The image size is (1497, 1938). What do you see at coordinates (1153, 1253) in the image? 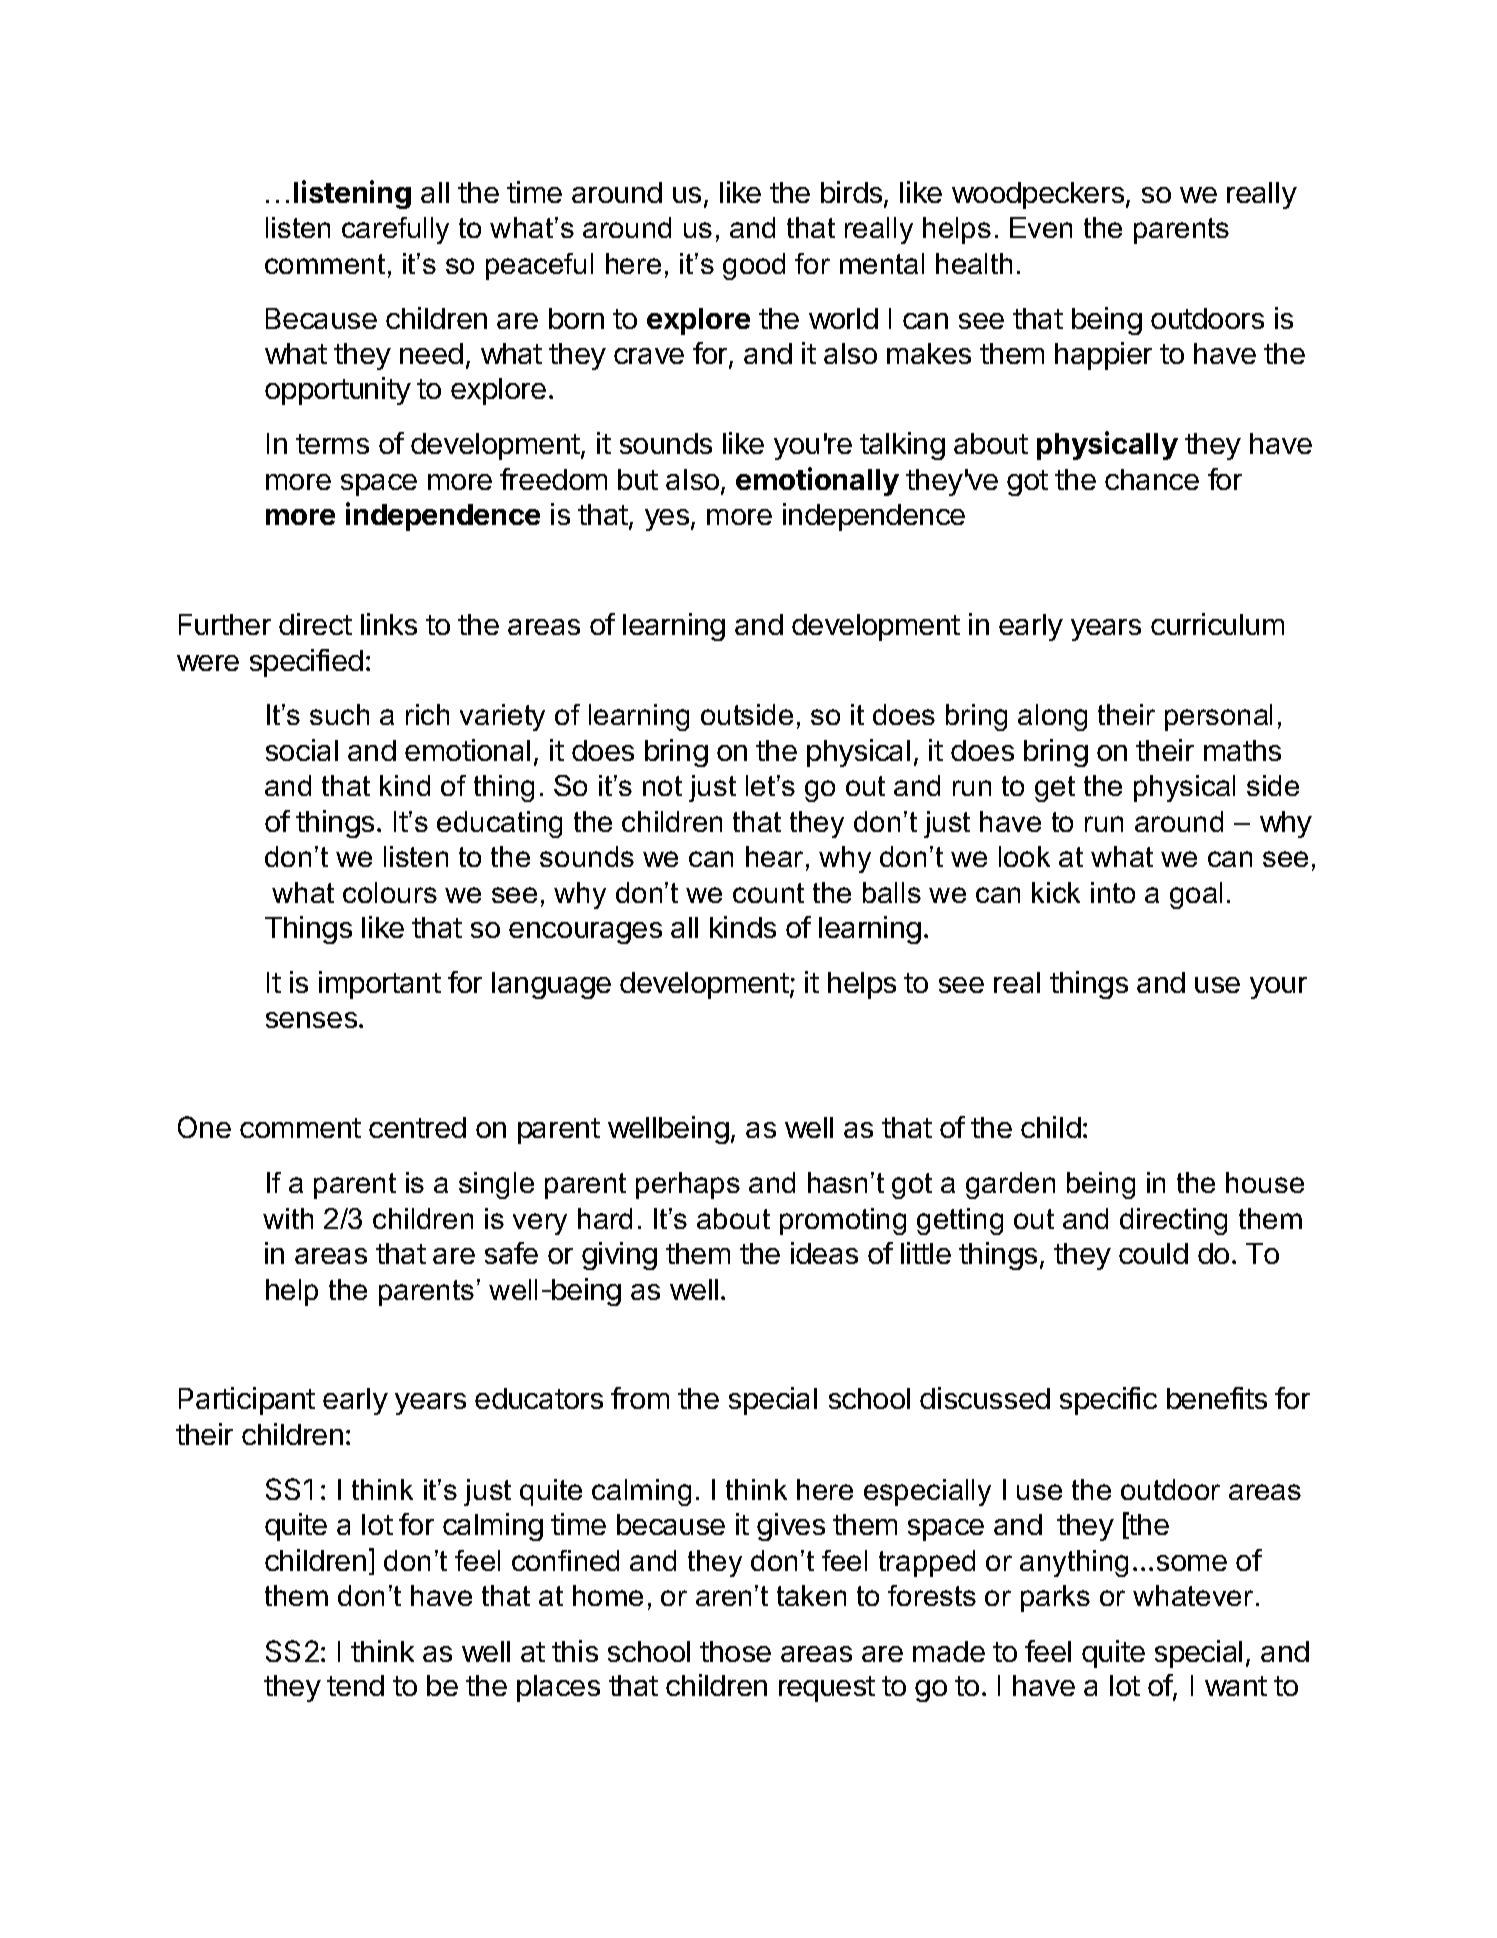
I see `could` at bounding box center [1153, 1253].
